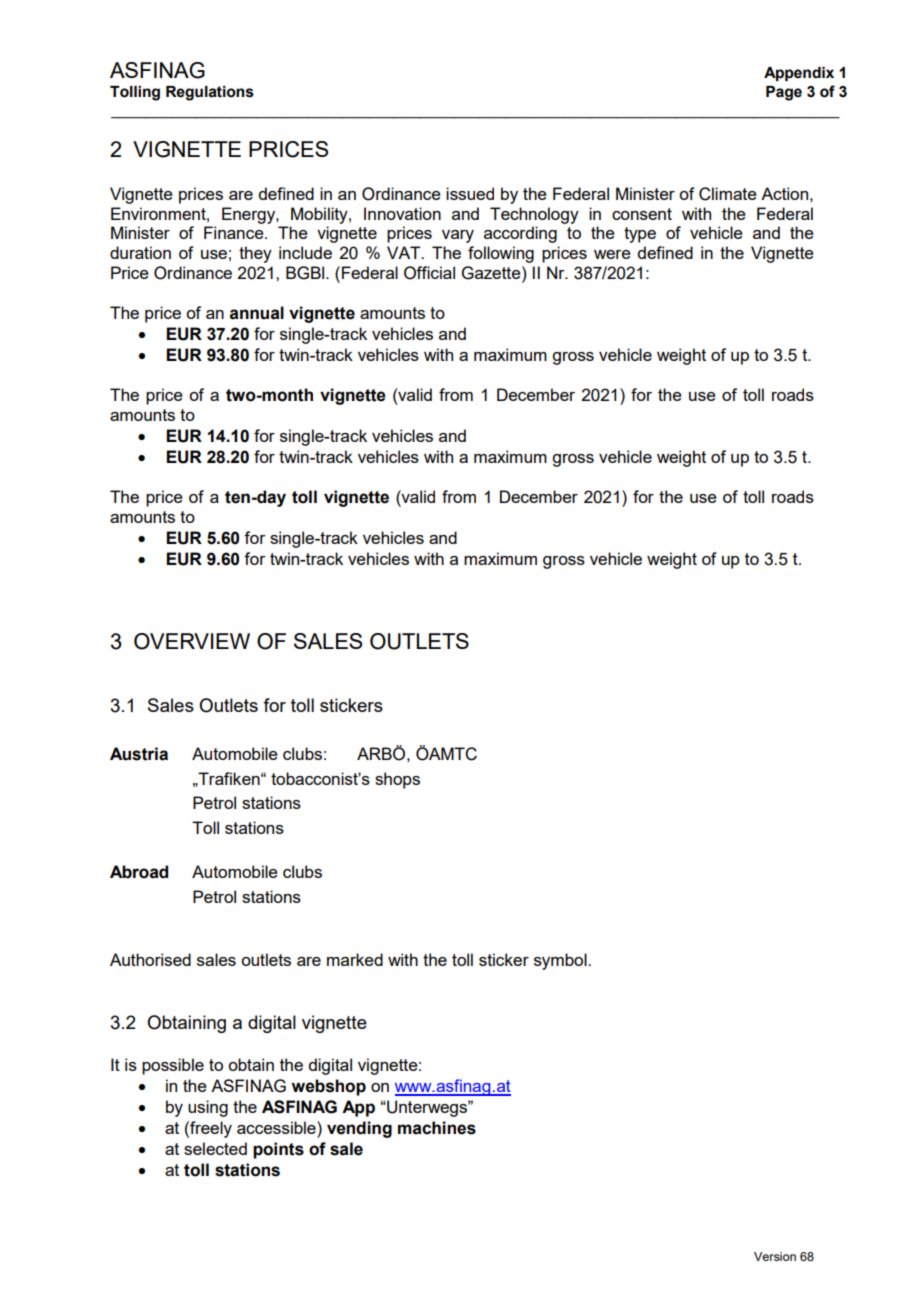 The height and width of the screenshot is (1308, 924). I want to click on OVERVIEW, so click(192, 641).
